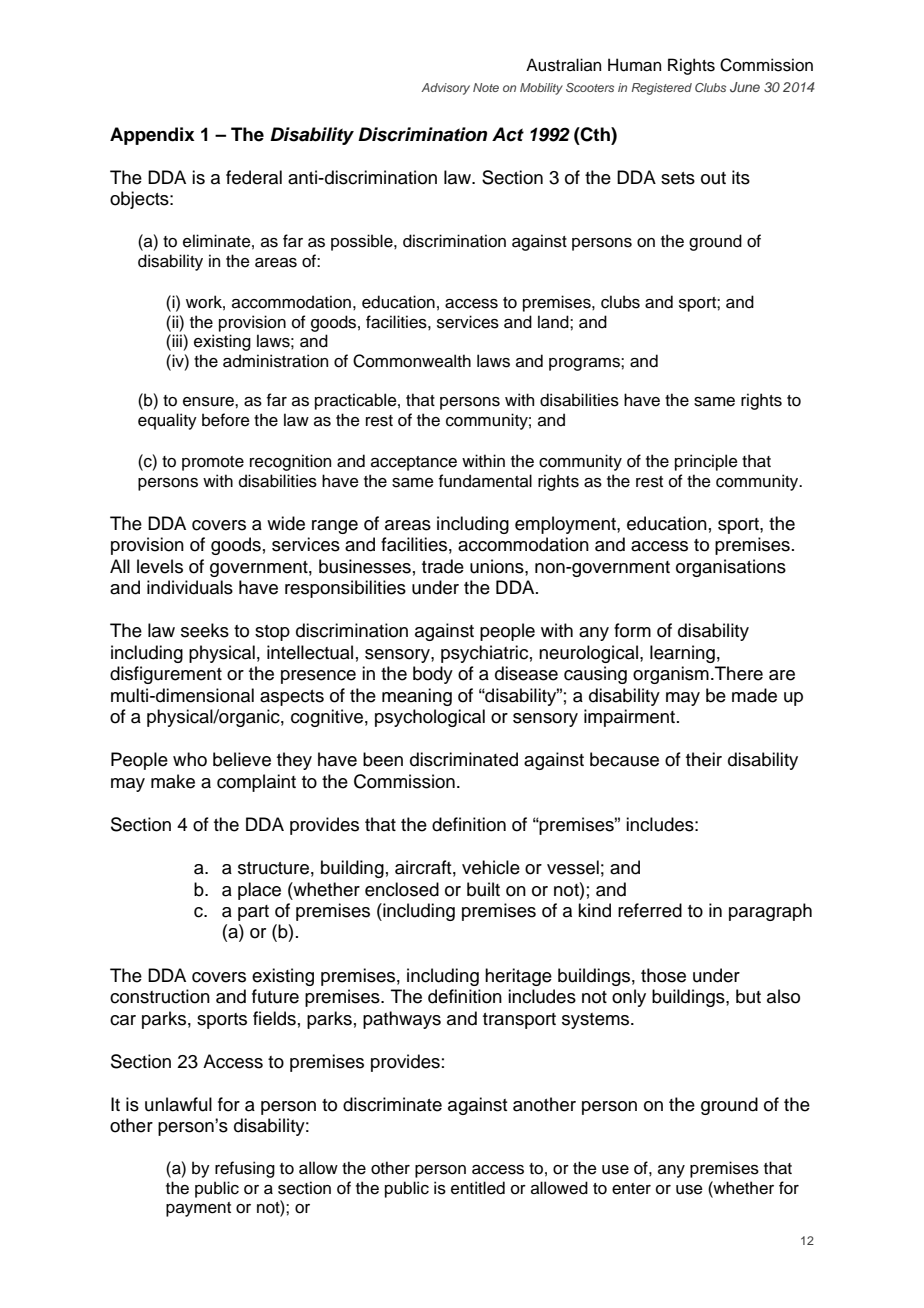 Image resolution: width=924 pixels, height=1308 pixels. I want to click on seeks, so click(205, 630).
